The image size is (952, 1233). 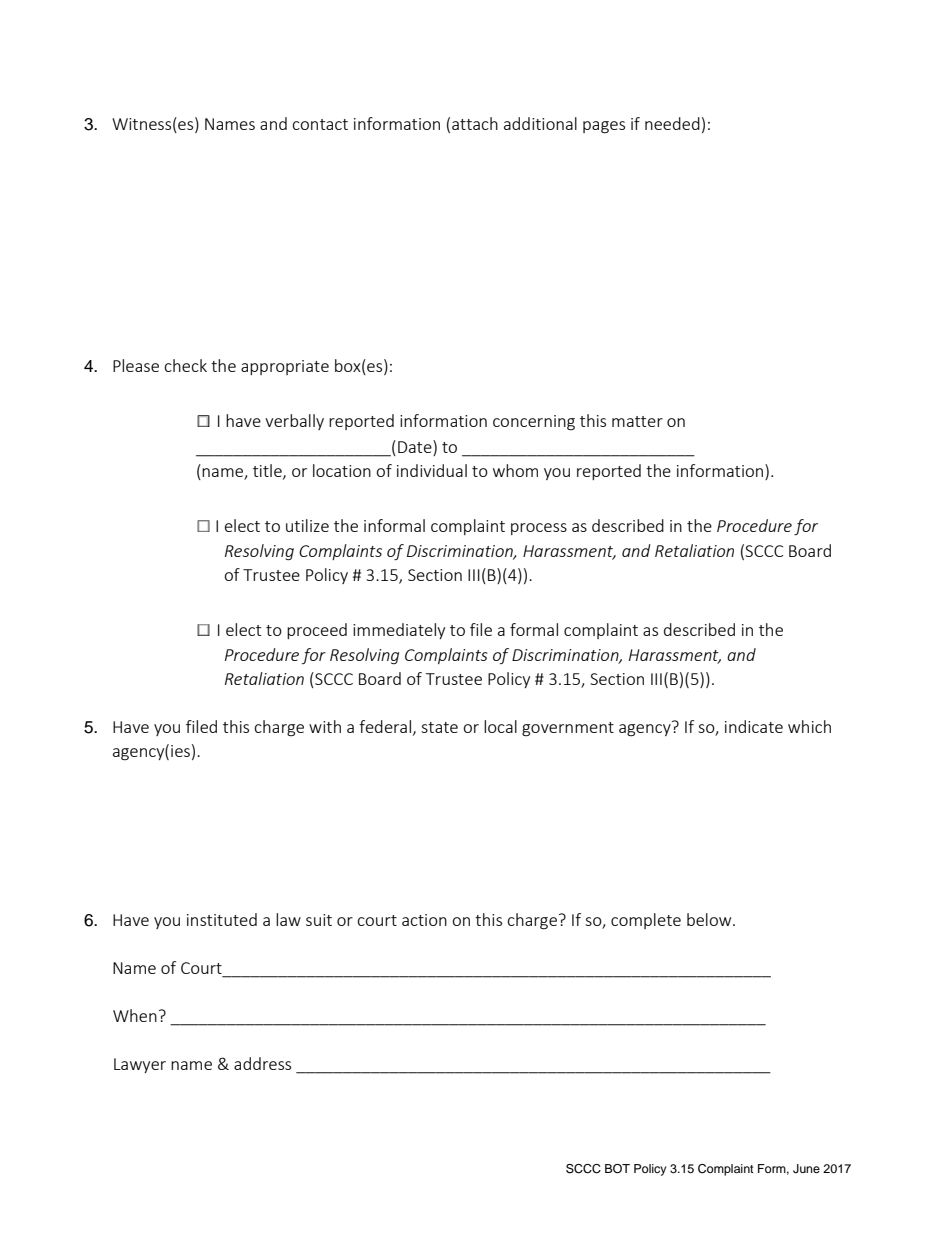 What do you see at coordinates (754, 726) in the page?
I see `indicate` at bounding box center [754, 726].
